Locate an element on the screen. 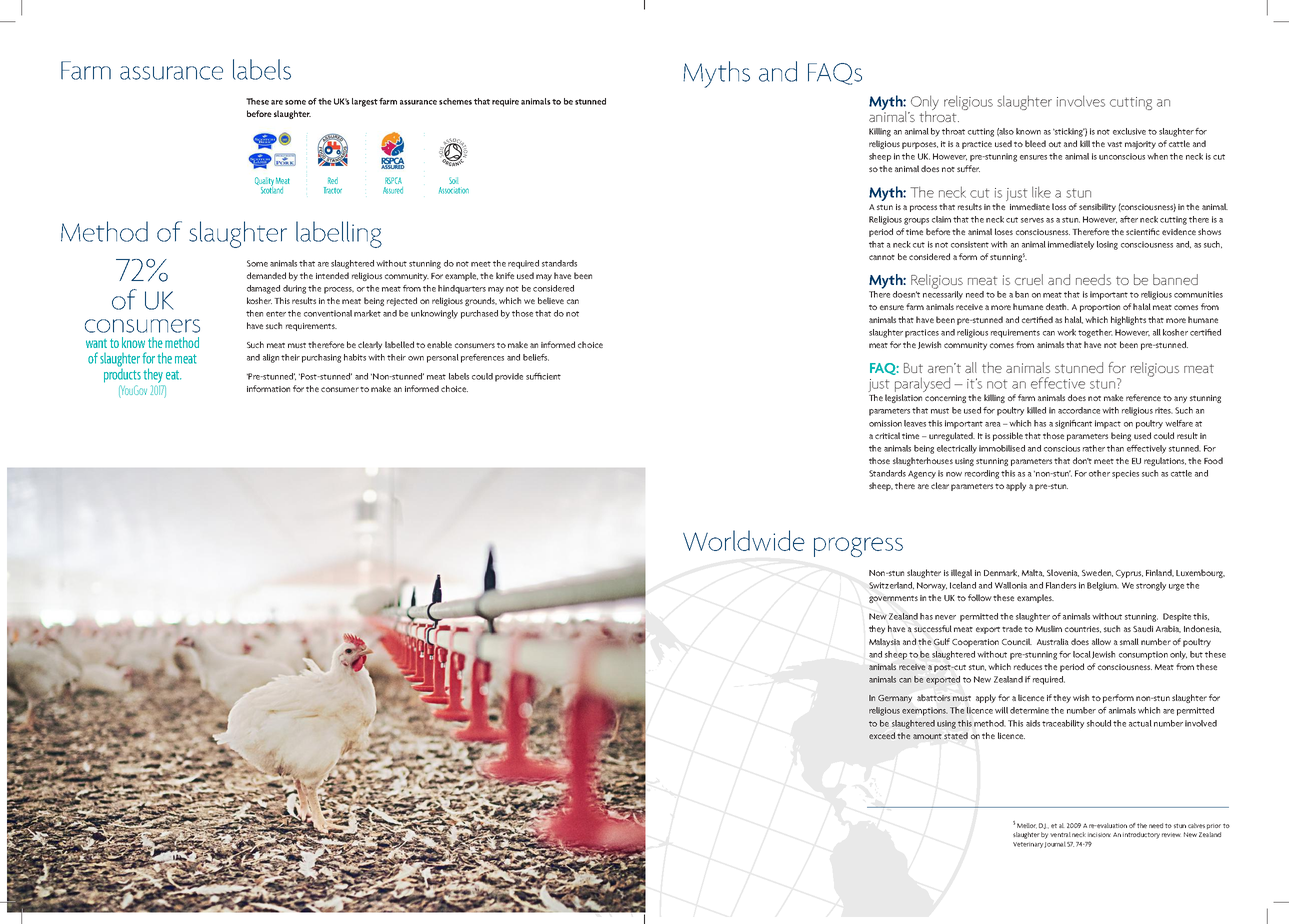  beliefs is located at coordinates (536, 357).
